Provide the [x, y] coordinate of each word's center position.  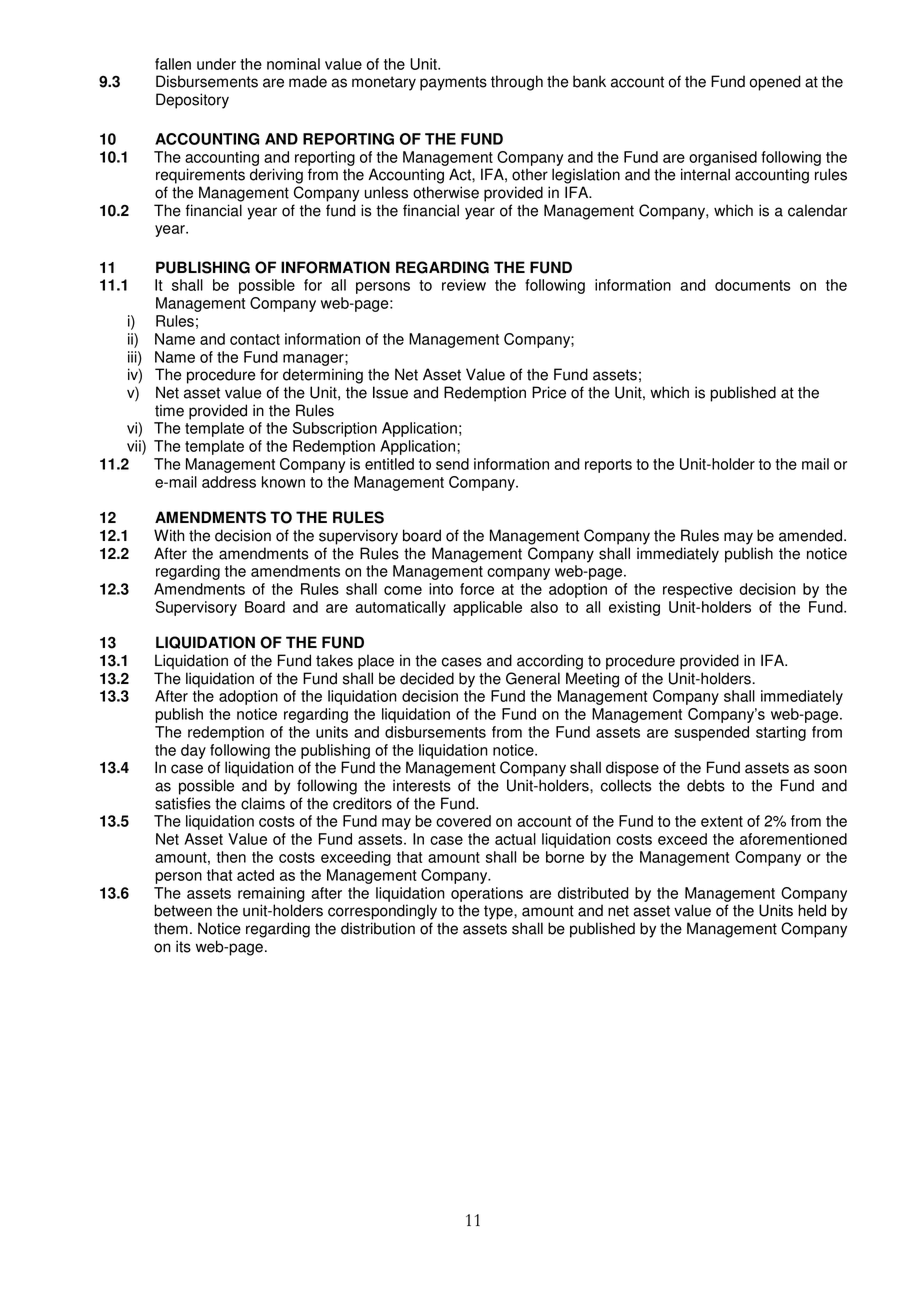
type [499, 912]
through [517, 83]
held [812, 910]
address [229, 482]
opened [775, 83]
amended [812, 535]
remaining [271, 894]
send [452, 464]
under [216, 64]
